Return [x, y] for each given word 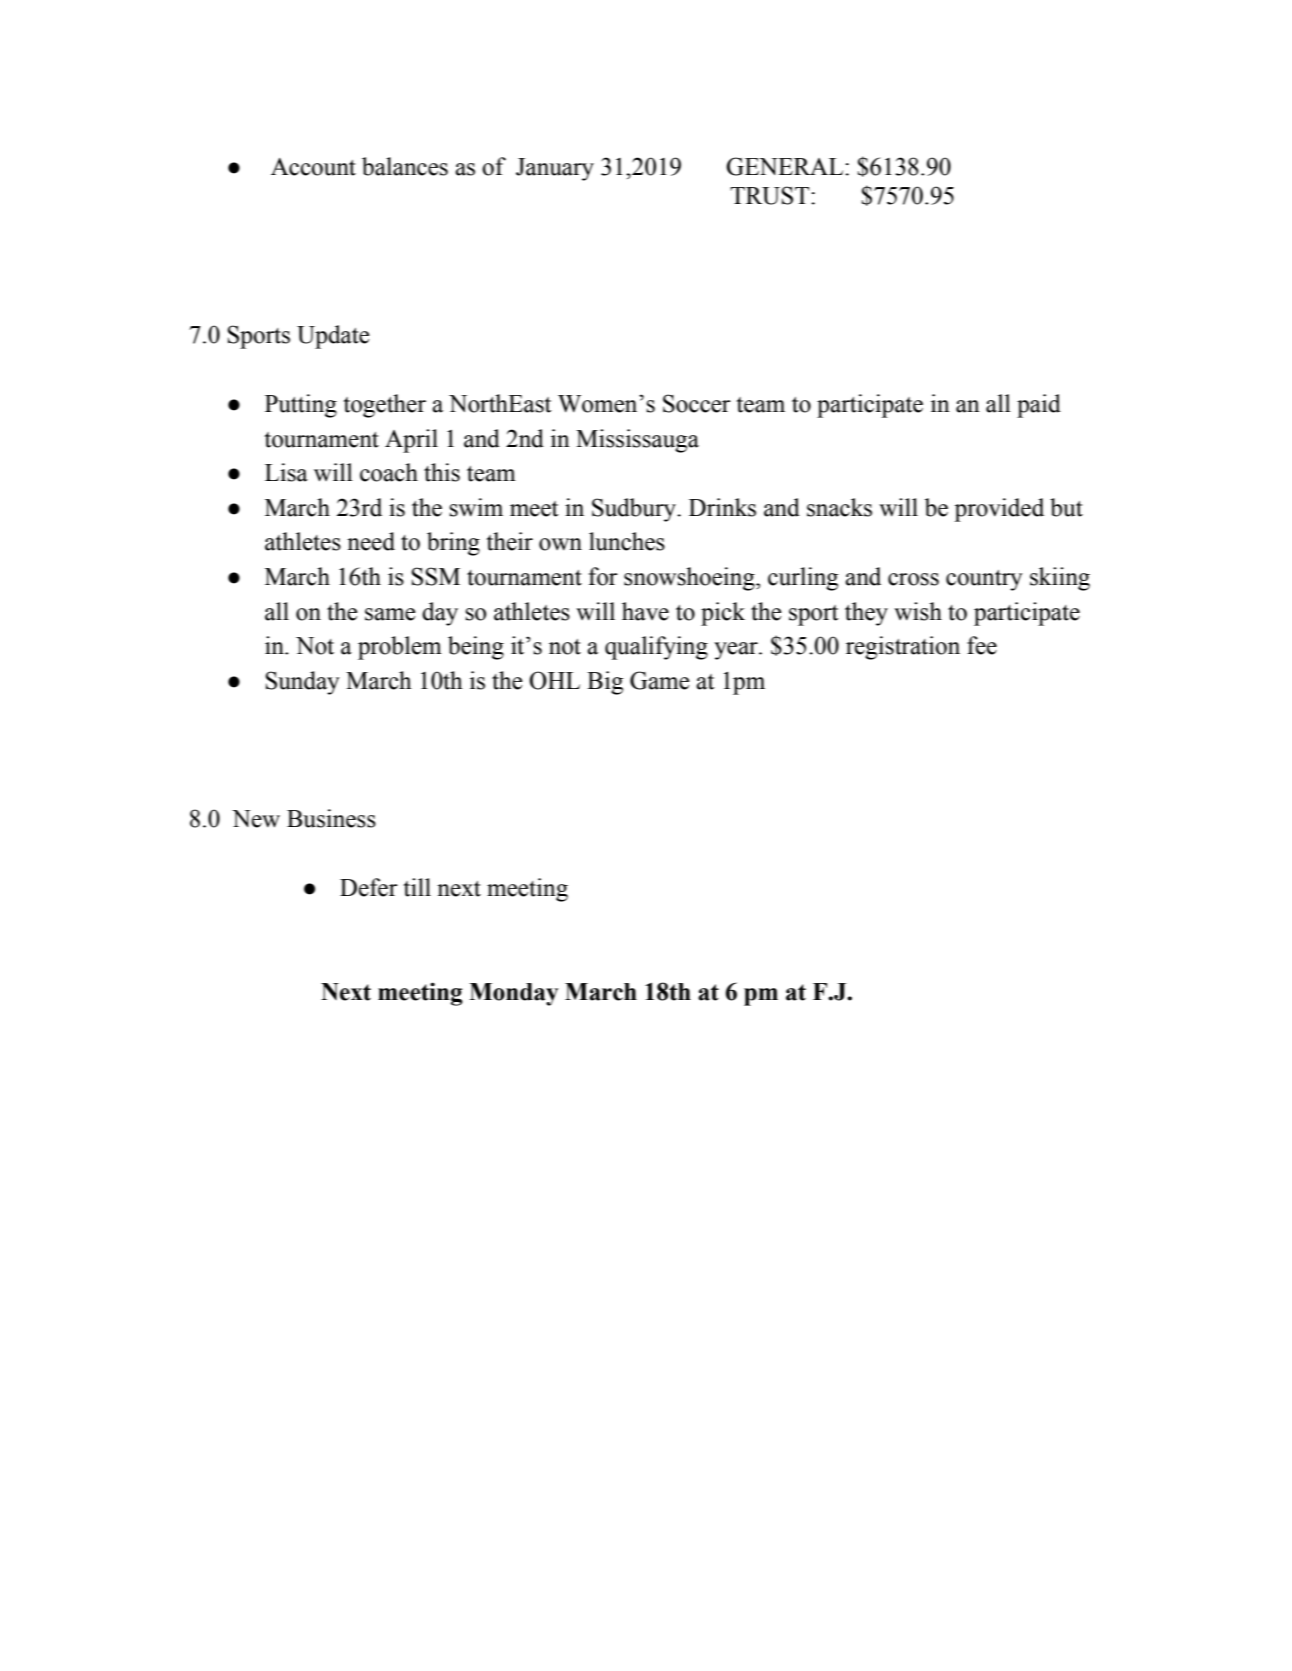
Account [313, 167]
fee [982, 645]
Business [331, 818]
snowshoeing [690, 579]
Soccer [697, 403]
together [385, 406]
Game [660, 680]
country [984, 580]
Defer [369, 887]
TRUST [771, 195]
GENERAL [786, 166]
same [390, 614]
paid [1039, 406]
